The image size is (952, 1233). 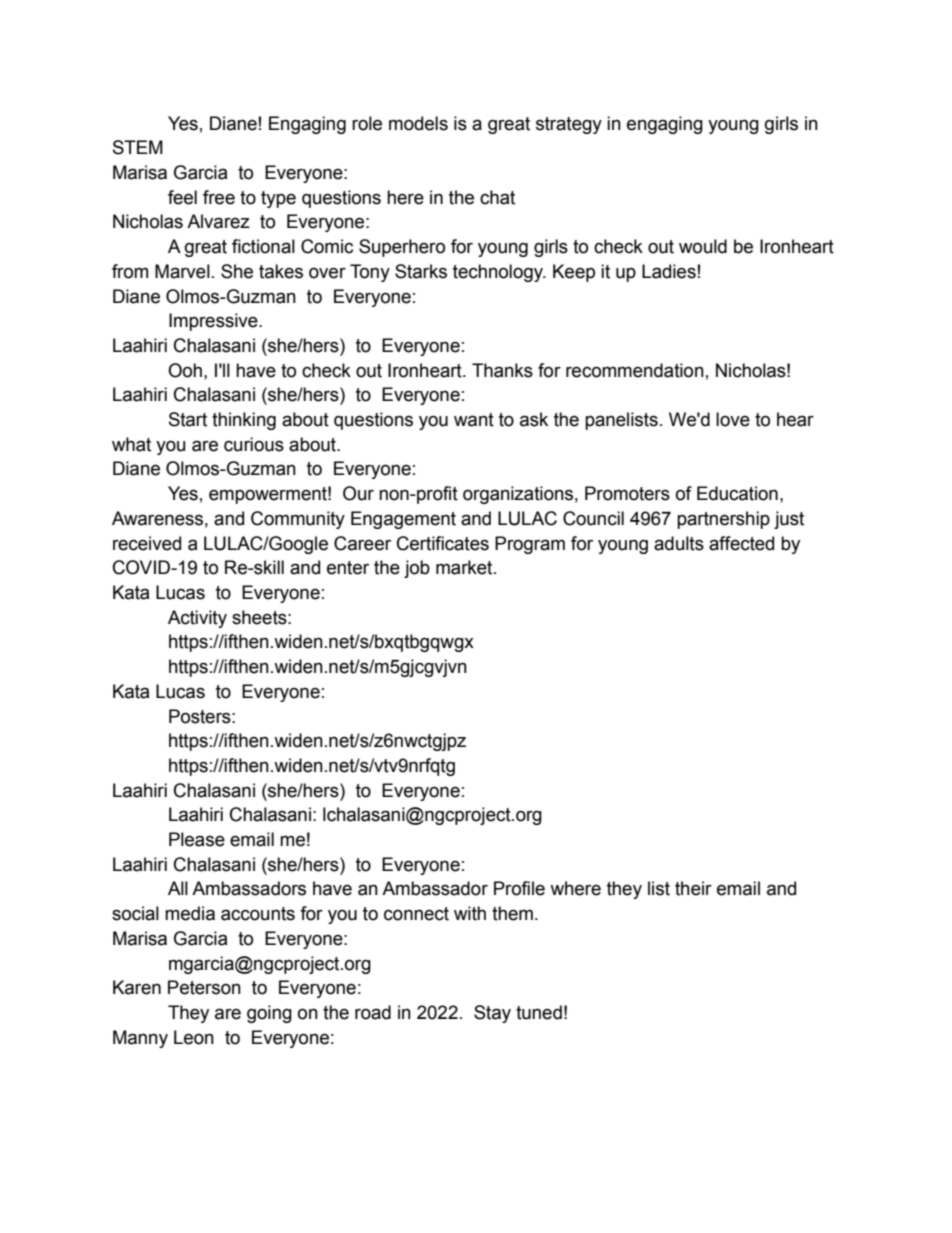 I want to click on recommendation, so click(x=635, y=370).
